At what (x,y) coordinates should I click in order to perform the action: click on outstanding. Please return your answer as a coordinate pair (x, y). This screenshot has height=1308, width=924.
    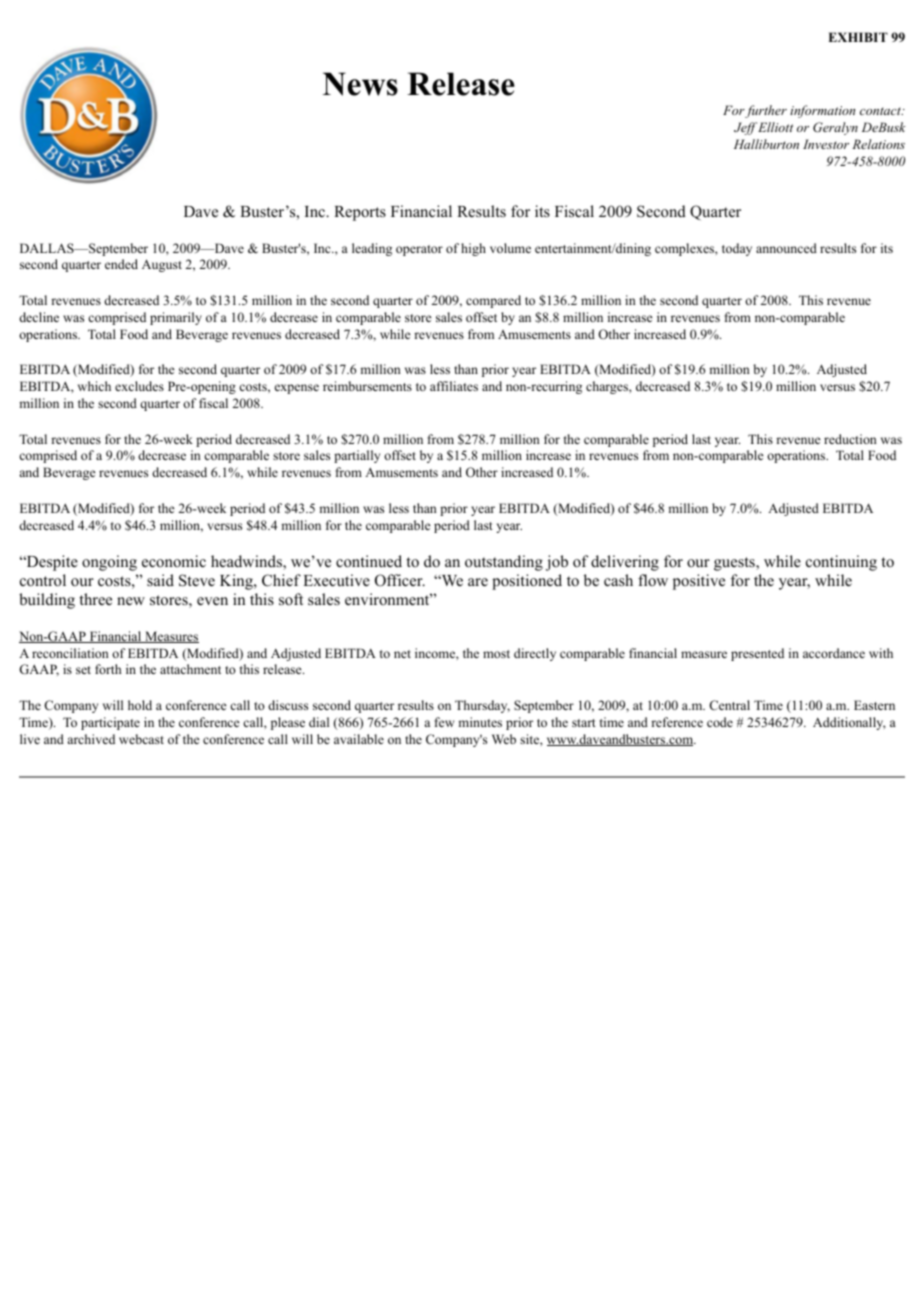
    Looking at the image, I should click on (504, 563).
